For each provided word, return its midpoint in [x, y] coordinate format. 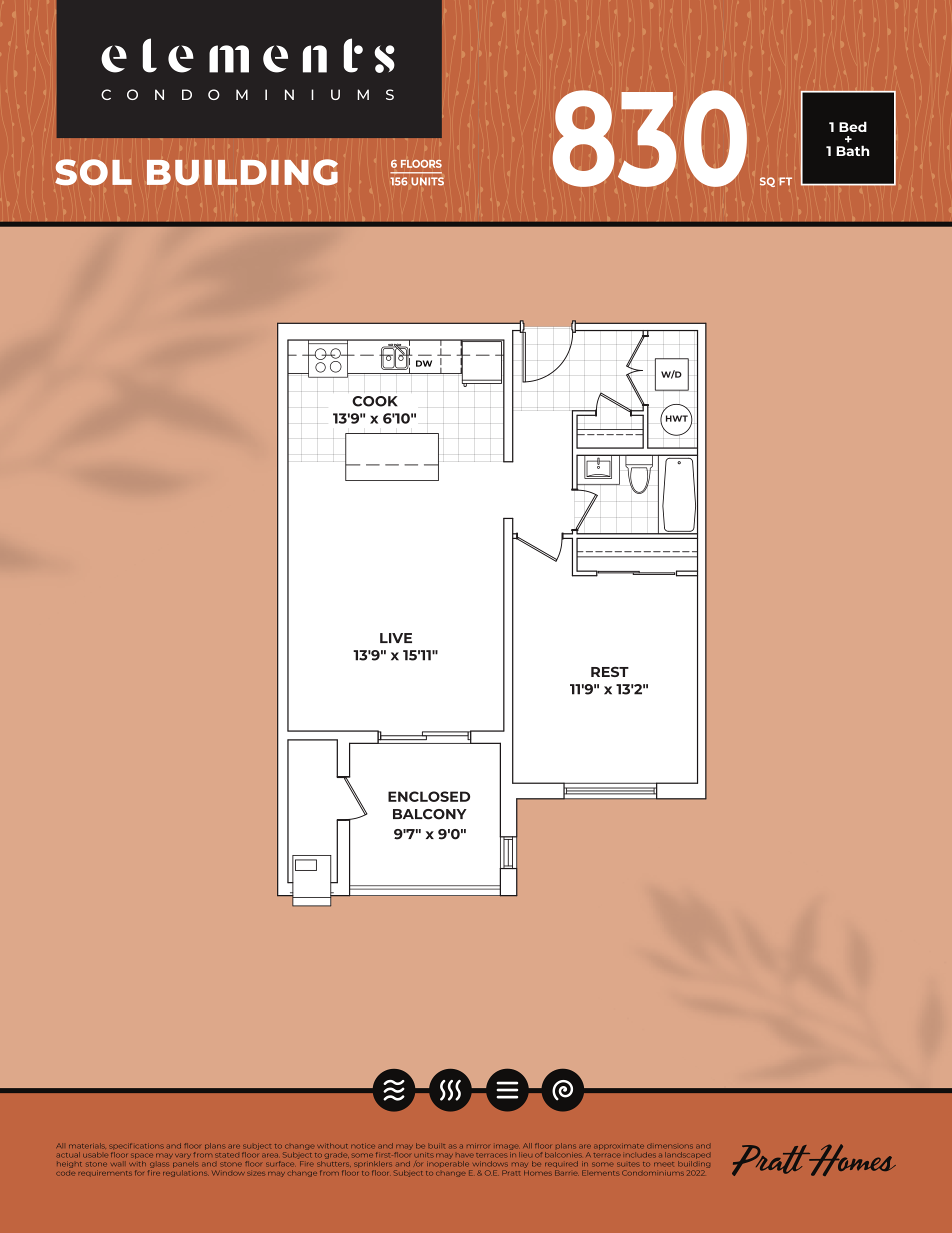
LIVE [396, 638]
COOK [375, 401]
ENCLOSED [429, 796]
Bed [853, 126]
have [464, 1156]
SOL [93, 172]
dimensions [670, 1147]
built [437, 1146]
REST [610, 671]
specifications [136, 1146]
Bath [852, 150]
